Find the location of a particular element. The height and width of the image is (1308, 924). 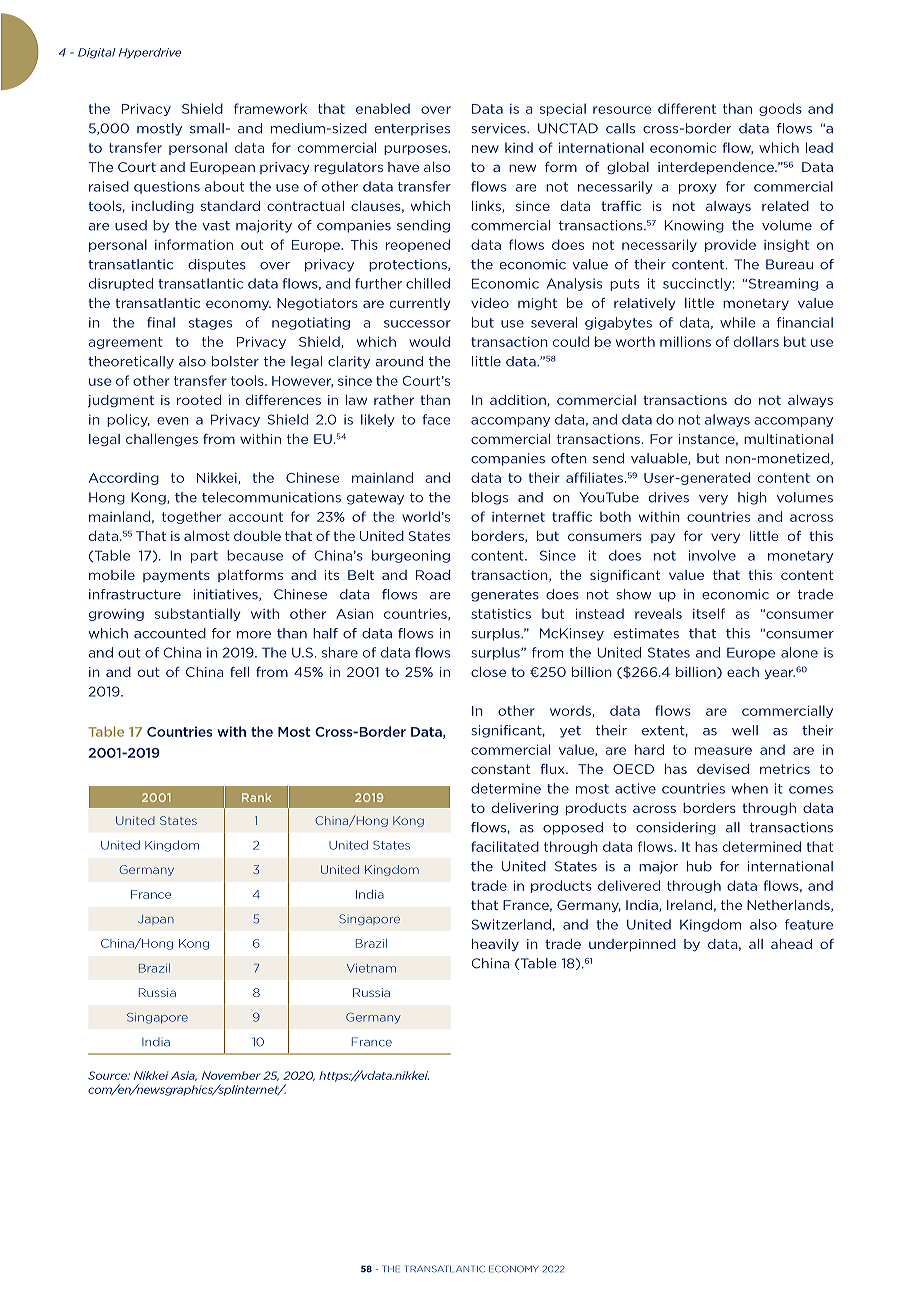

constant is located at coordinates (500, 769).
